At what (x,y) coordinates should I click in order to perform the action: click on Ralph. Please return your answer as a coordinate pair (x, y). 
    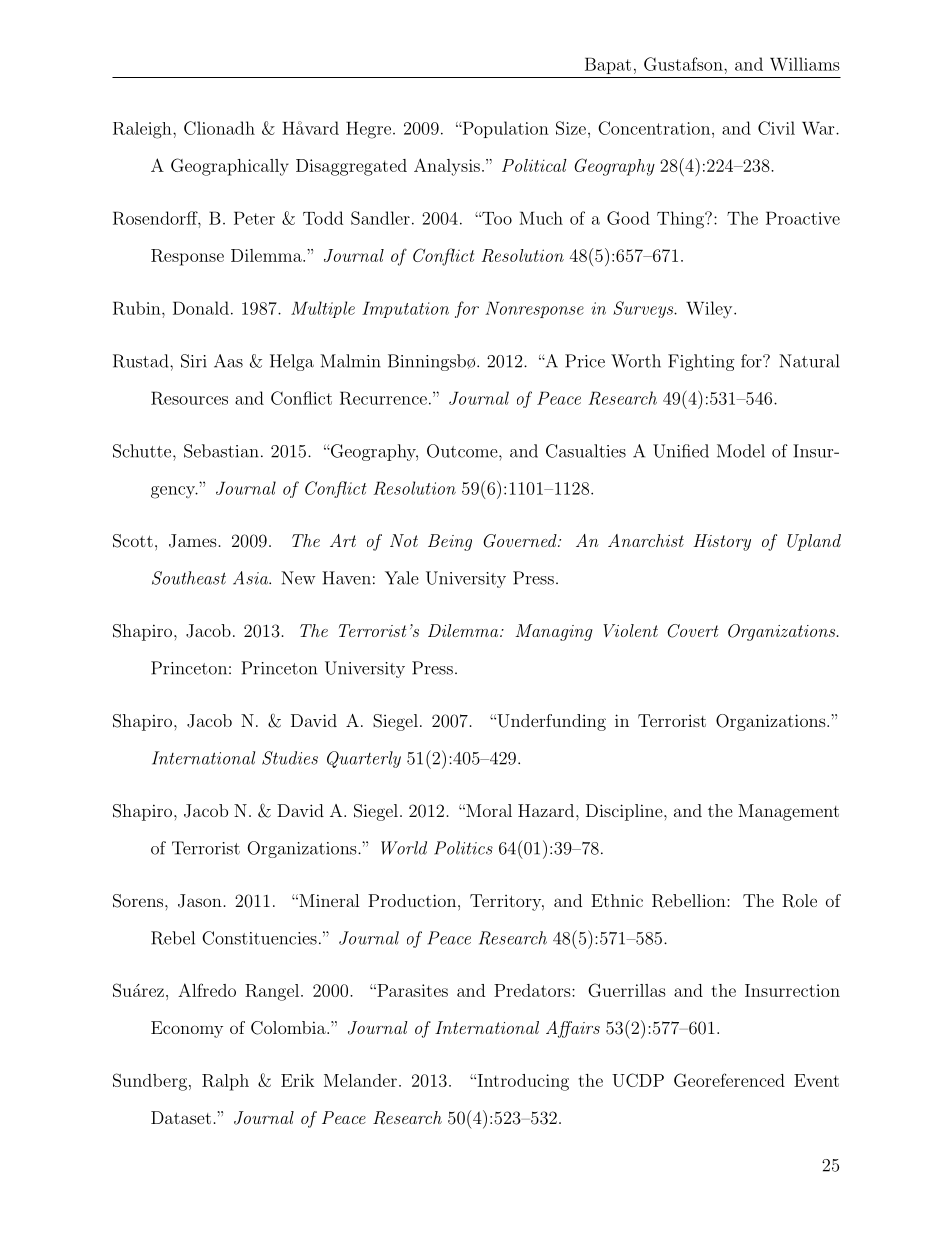
    Looking at the image, I should click on (225, 1082).
